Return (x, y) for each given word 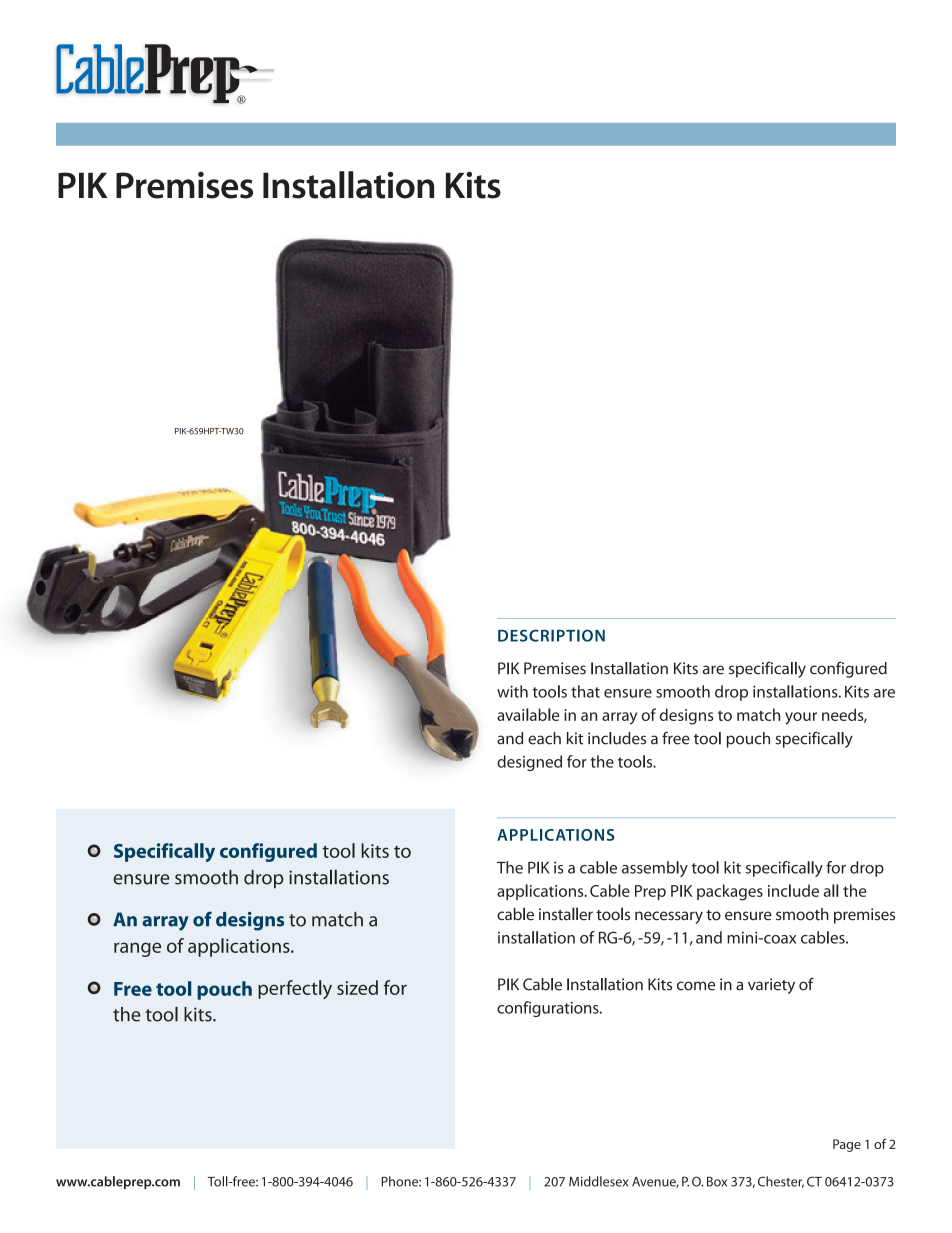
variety (771, 986)
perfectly (295, 989)
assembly (655, 869)
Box (717, 1181)
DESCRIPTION (551, 635)
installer (566, 914)
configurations (549, 1009)
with (512, 691)
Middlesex (598, 1181)
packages (730, 892)
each (544, 738)
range (137, 949)
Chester (781, 1182)
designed (529, 763)
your (801, 718)
